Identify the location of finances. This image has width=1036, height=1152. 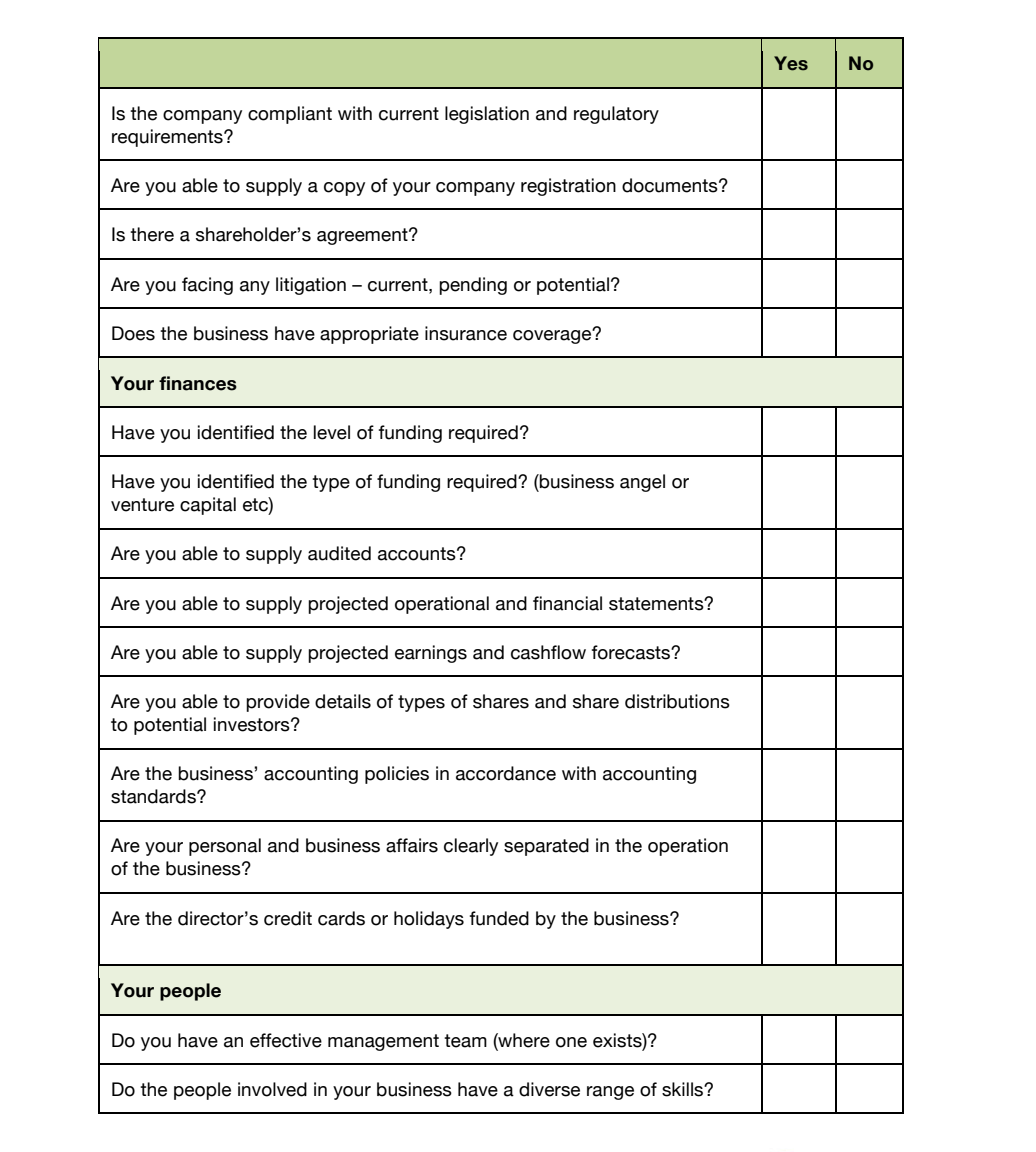
(198, 383).
